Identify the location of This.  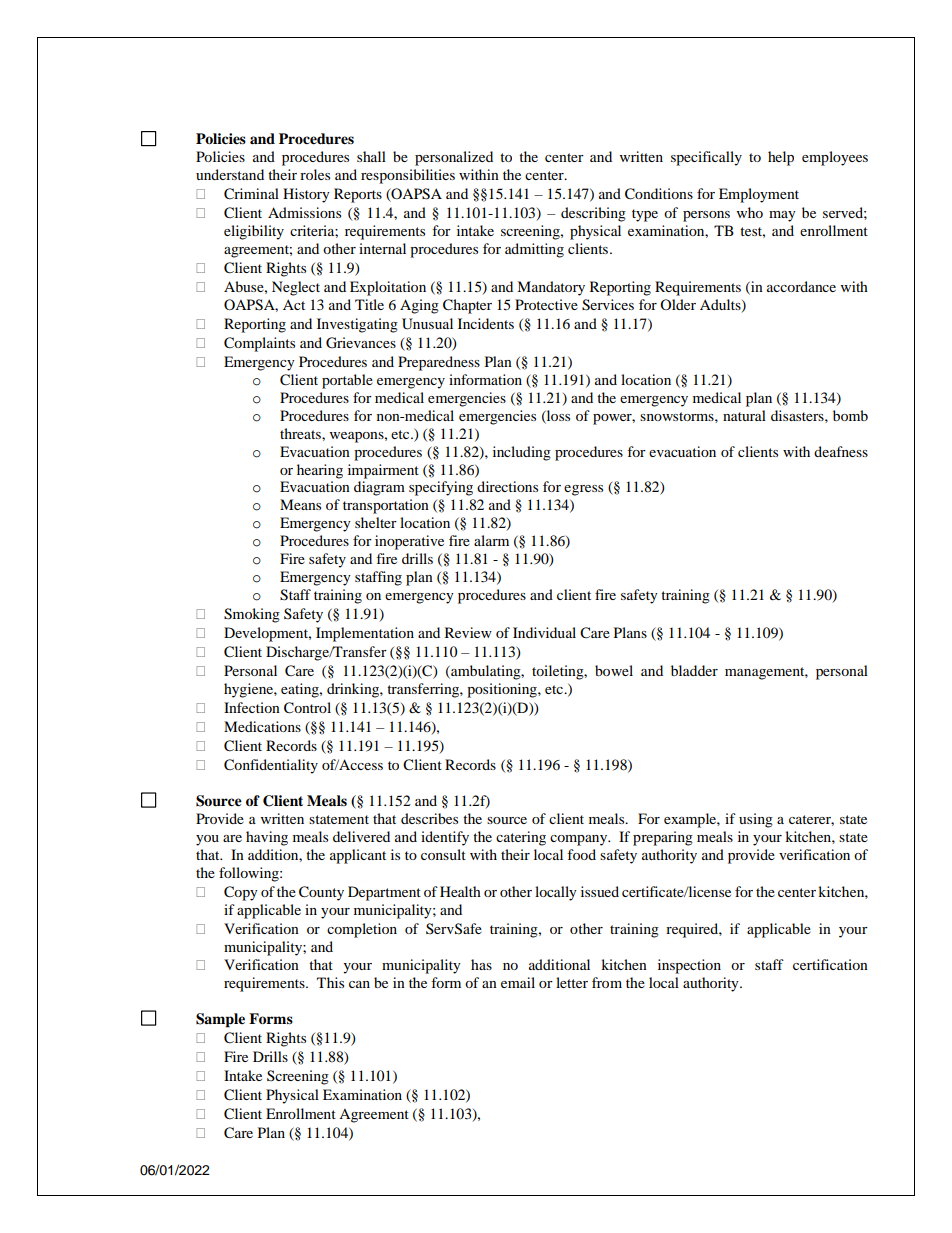
(330, 982).
